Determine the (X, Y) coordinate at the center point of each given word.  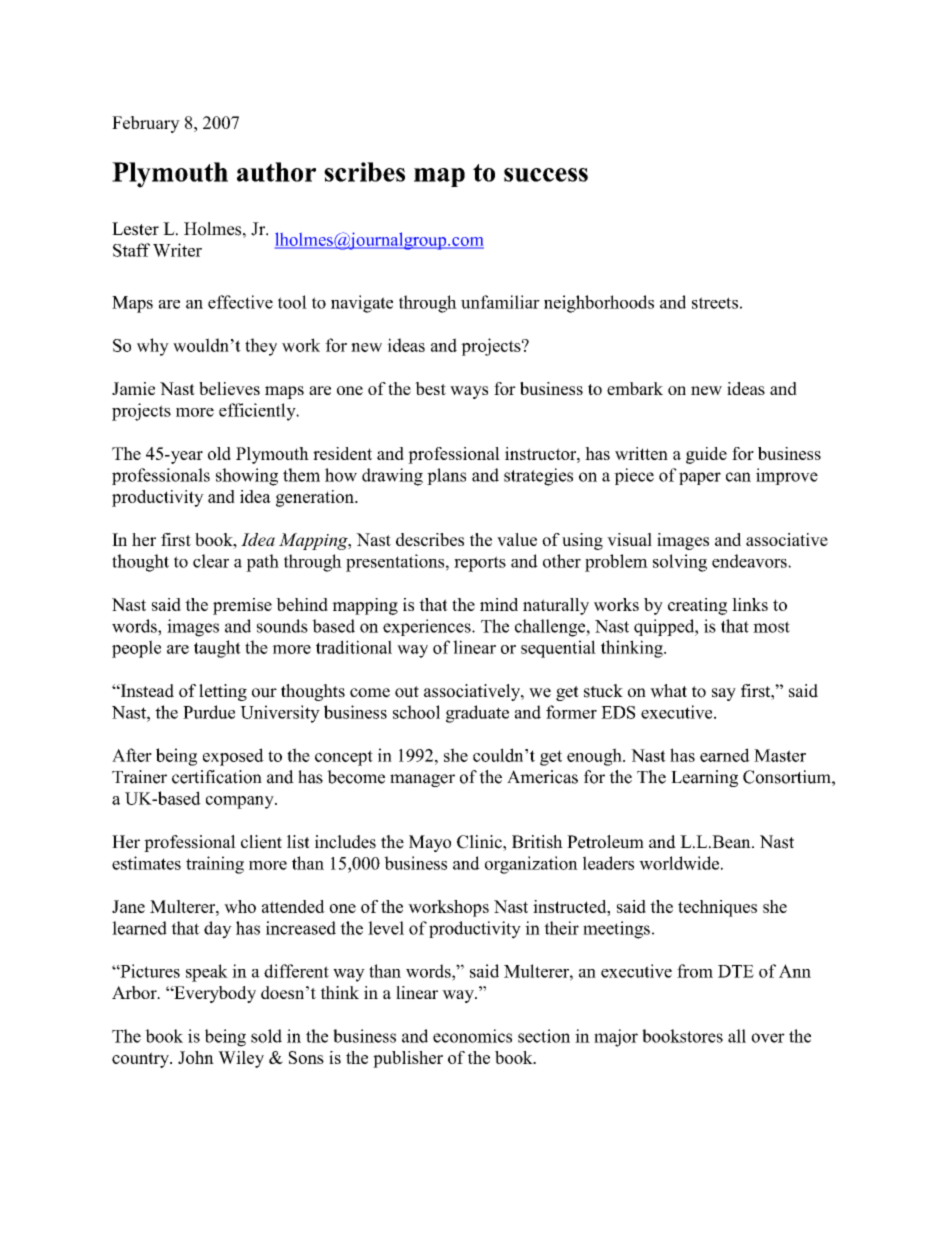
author (276, 172)
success (546, 175)
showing (247, 477)
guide (706, 455)
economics (472, 1036)
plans (446, 476)
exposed (233, 757)
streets (715, 303)
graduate (477, 714)
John (196, 1057)
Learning (704, 778)
